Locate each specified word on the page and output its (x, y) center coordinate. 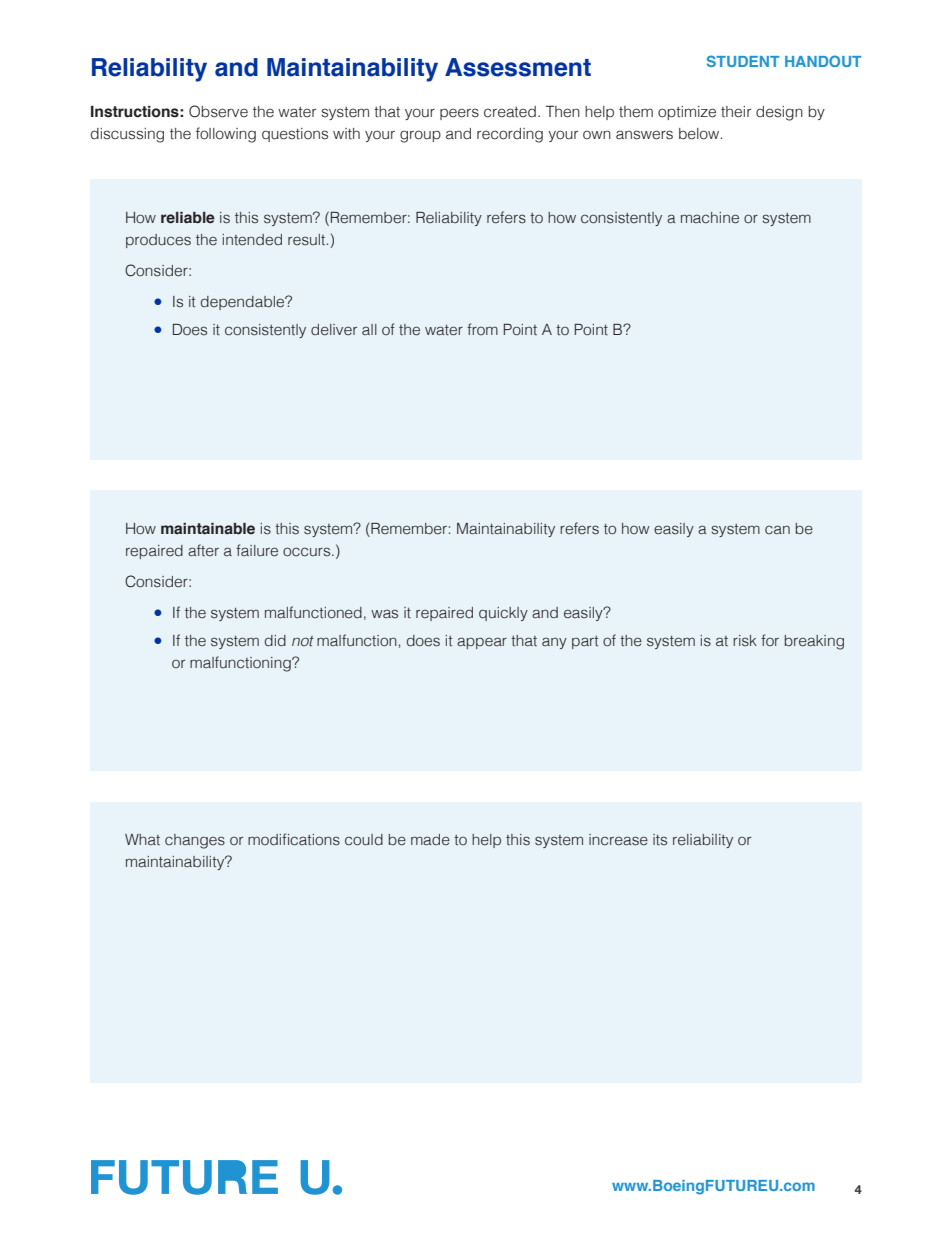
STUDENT (743, 61)
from (482, 329)
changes (195, 841)
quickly (503, 614)
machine (710, 218)
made (430, 840)
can (777, 530)
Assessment (518, 67)
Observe (218, 111)
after (203, 550)
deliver (334, 330)
